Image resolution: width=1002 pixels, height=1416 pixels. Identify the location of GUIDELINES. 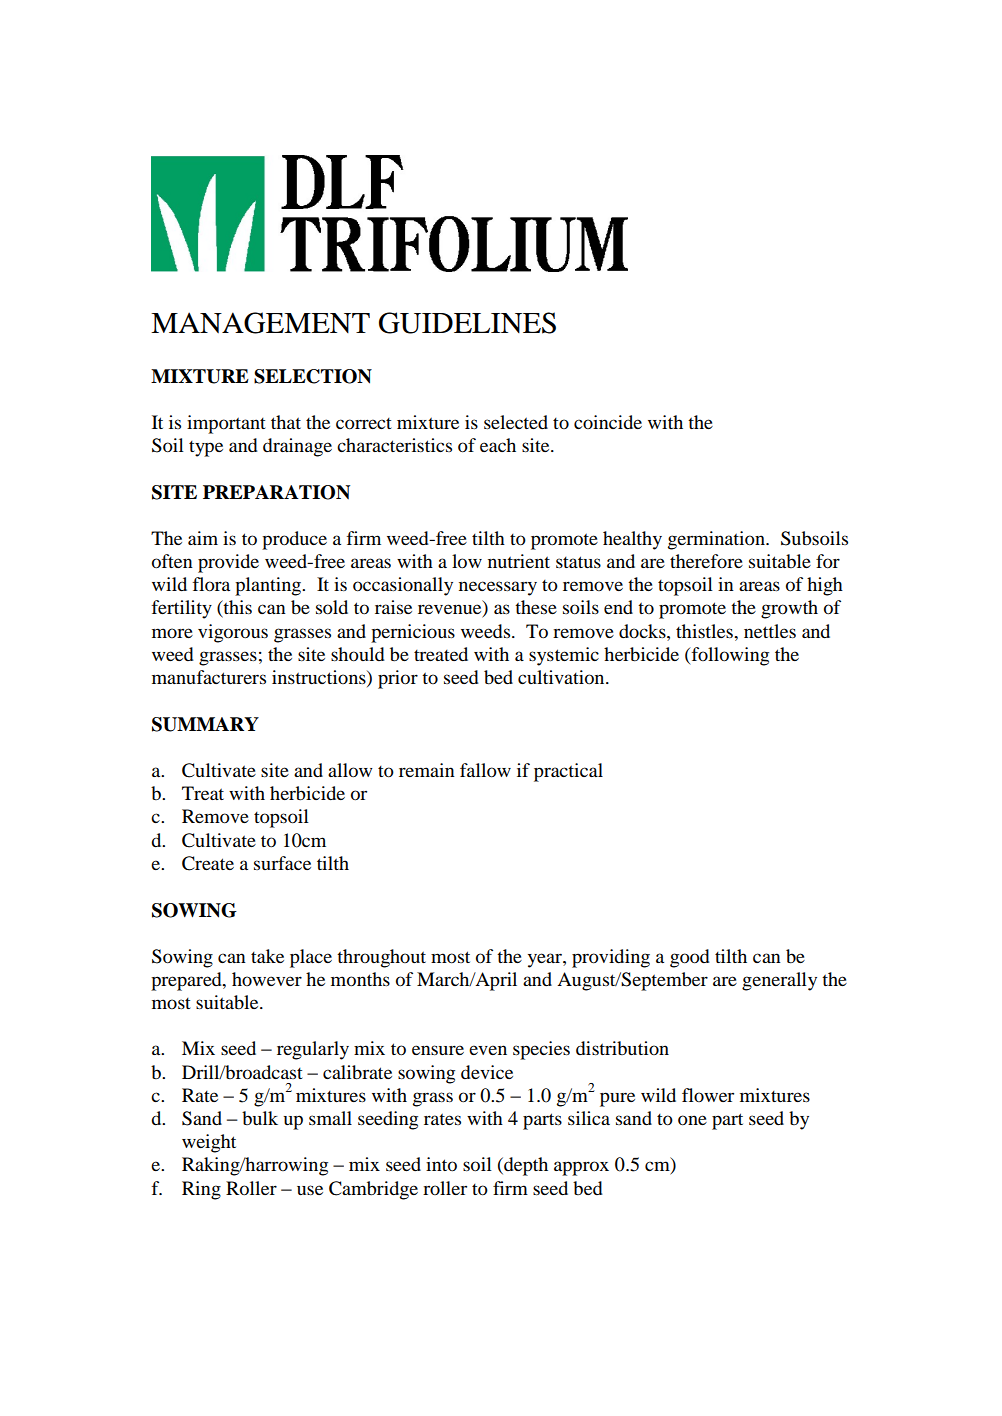
(467, 323).
